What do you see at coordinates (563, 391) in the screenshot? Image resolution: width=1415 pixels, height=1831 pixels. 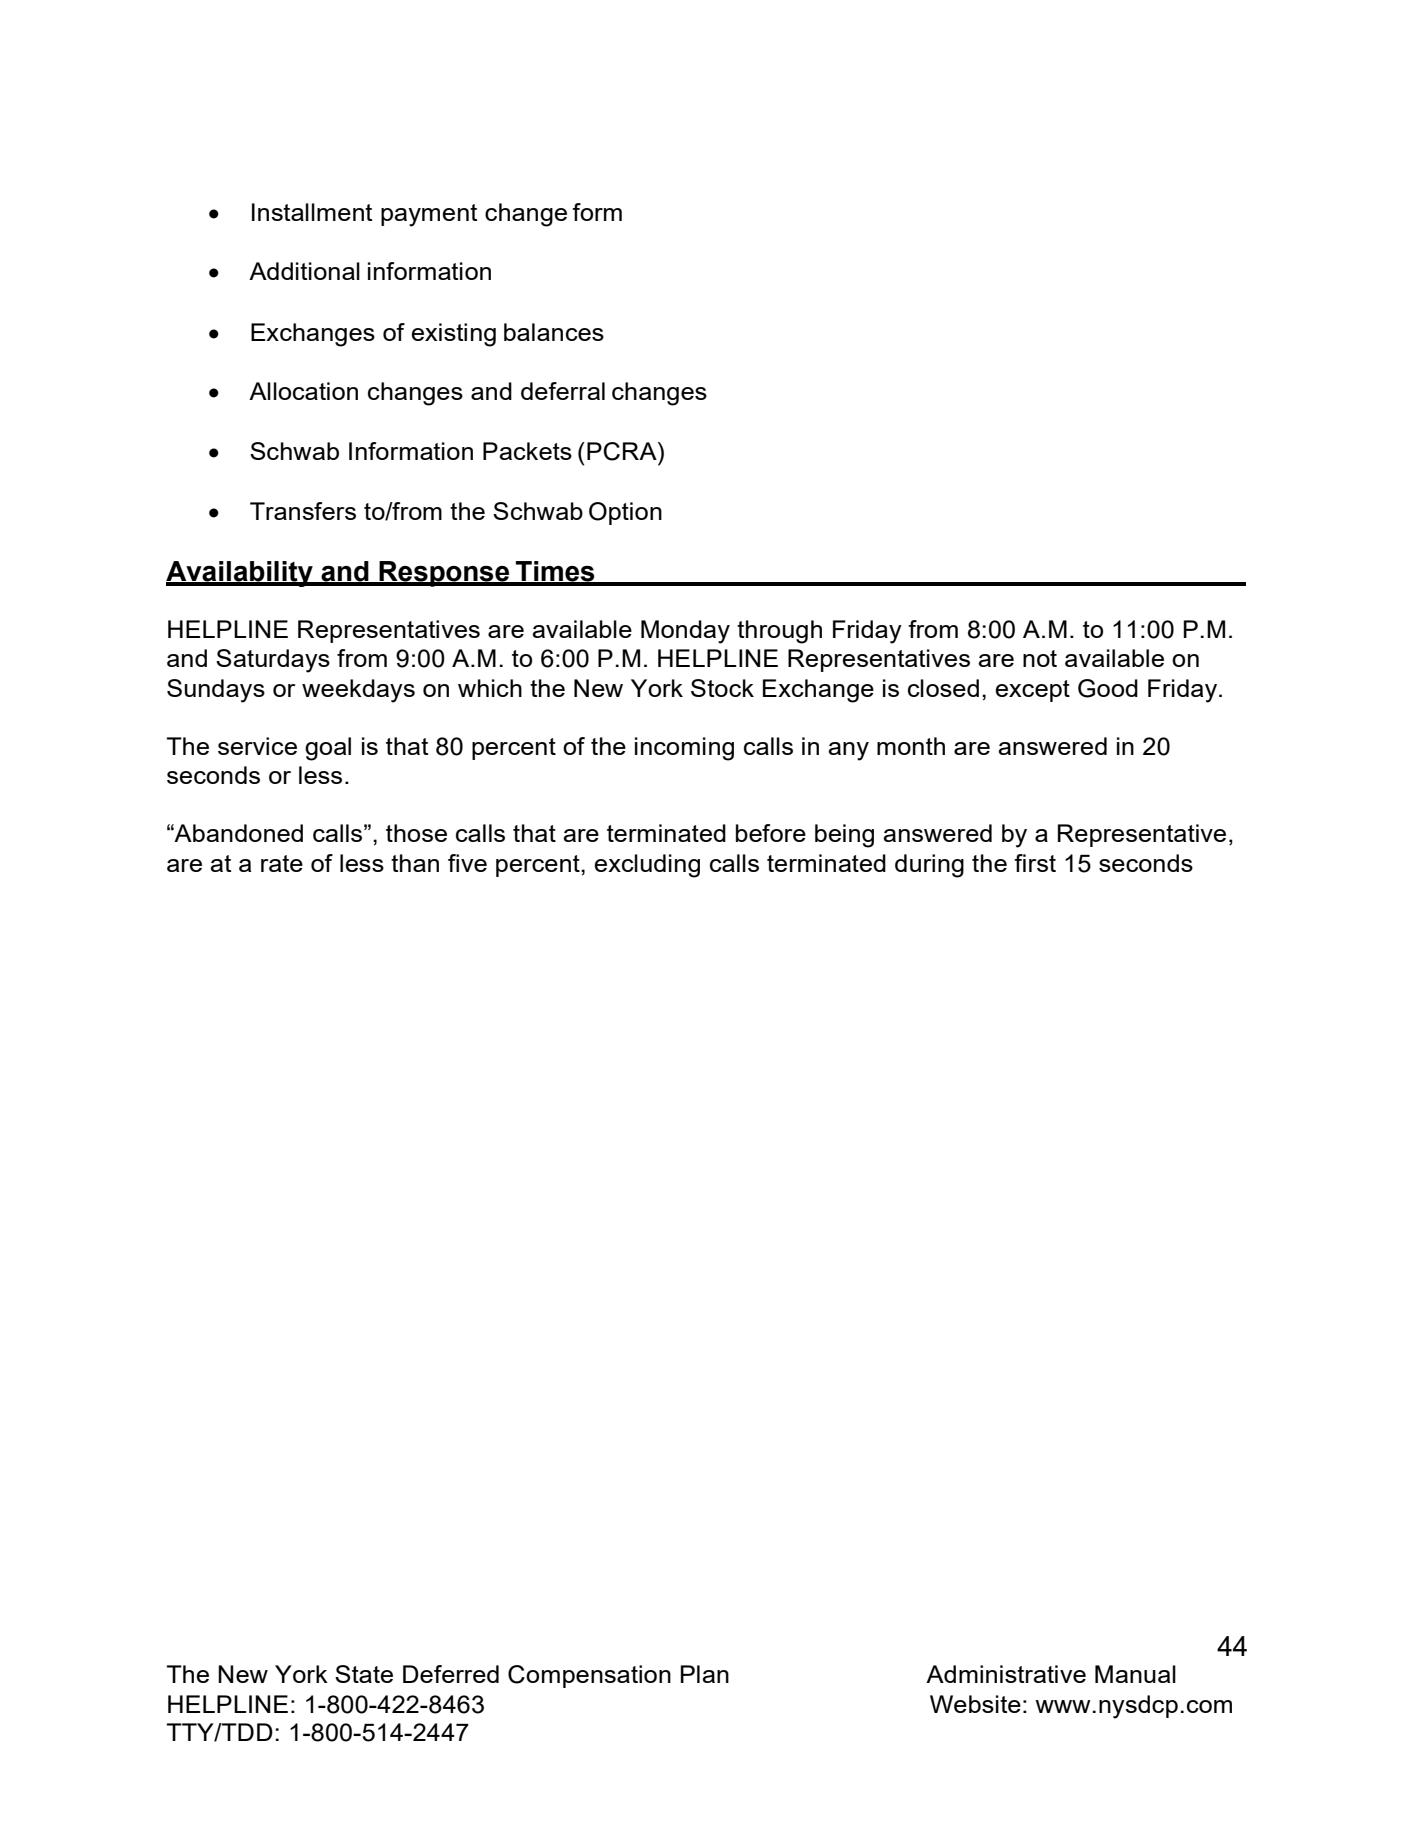 I see `deferral` at bounding box center [563, 391].
